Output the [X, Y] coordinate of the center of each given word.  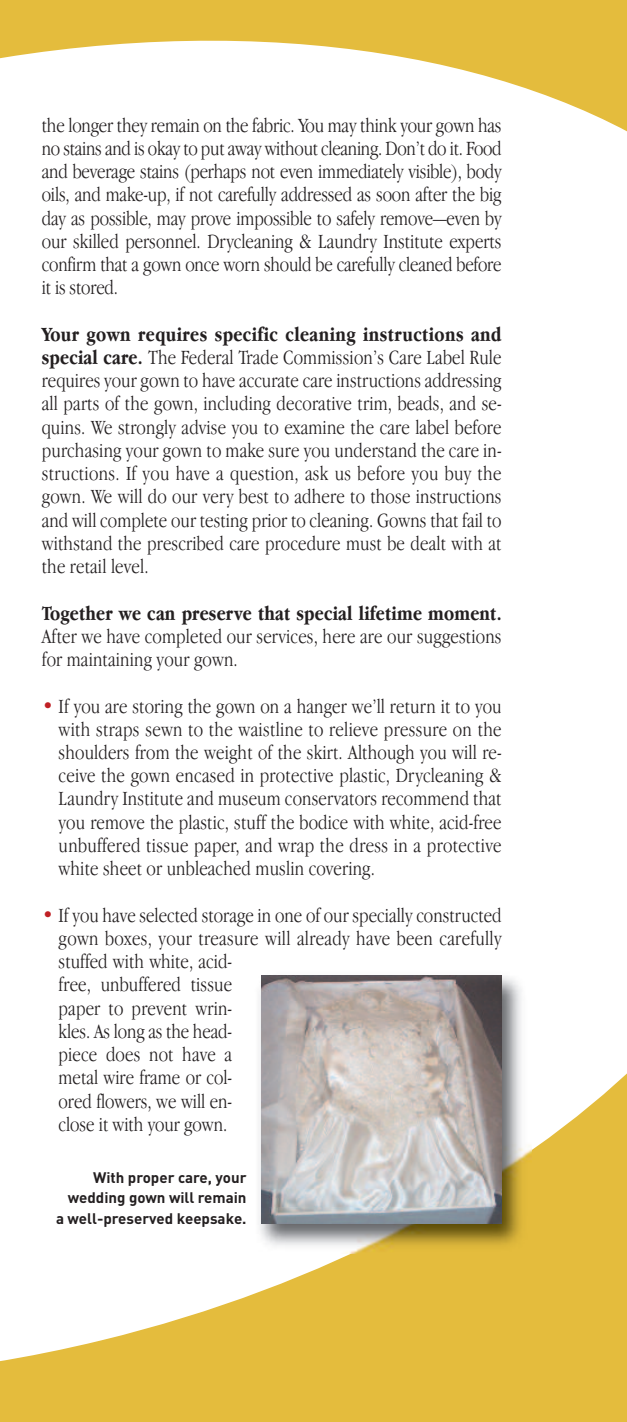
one [288, 917]
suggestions [459, 639]
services [284, 637]
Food [483, 148]
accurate [269, 382]
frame [160, 1077]
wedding [96, 1199]
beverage [104, 173]
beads [418, 403]
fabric [272, 125]
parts [81, 407]
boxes [126, 938]
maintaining [109, 662]
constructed [458, 915]
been [414, 938]
